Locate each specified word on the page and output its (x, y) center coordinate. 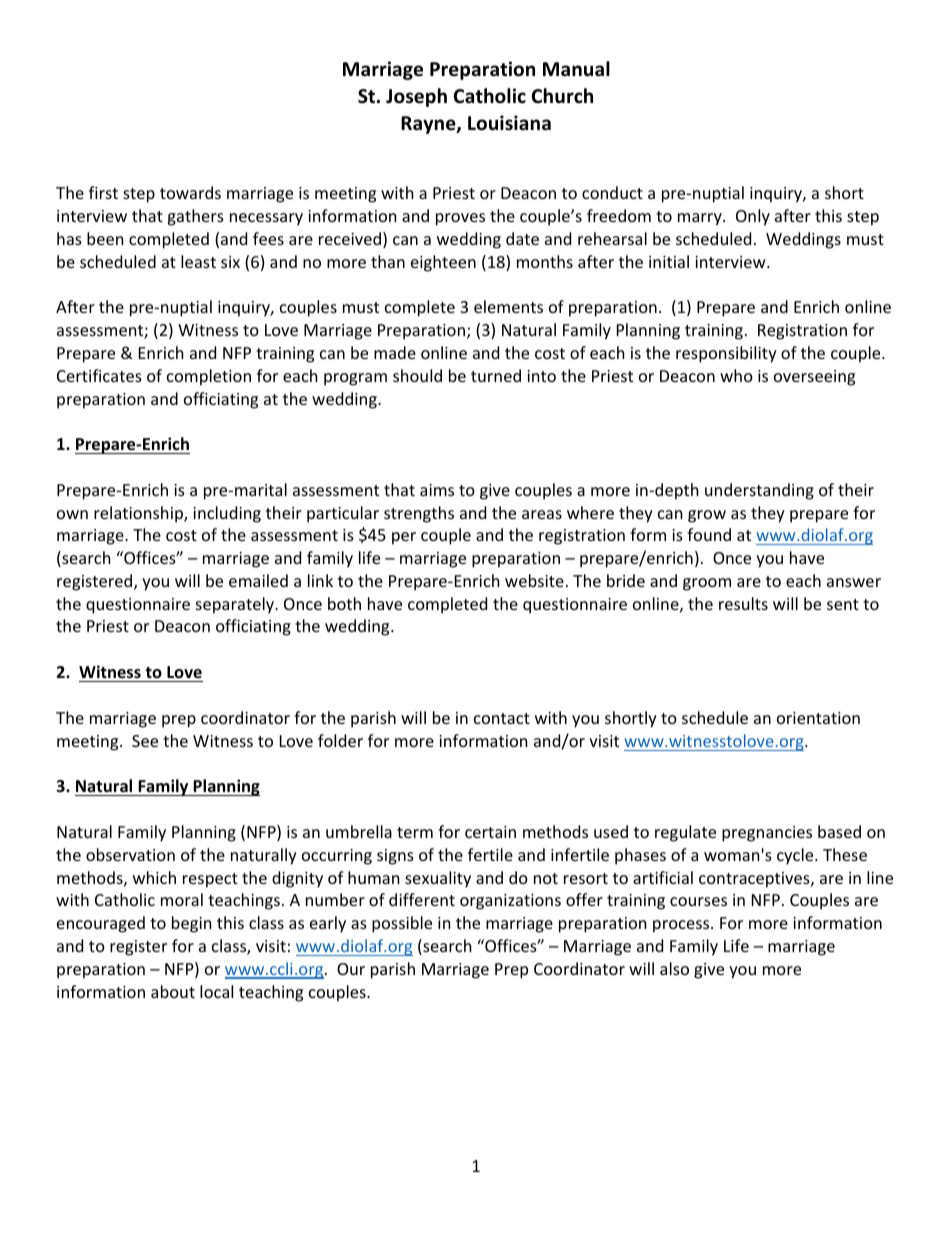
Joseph (416, 97)
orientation (818, 718)
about (173, 991)
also (674, 968)
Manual (576, 69)
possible (402, 924)
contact (502, 718)
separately (236, 605)
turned (496, 375)
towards (190, 192)
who (736, 375)
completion (209, 377)
